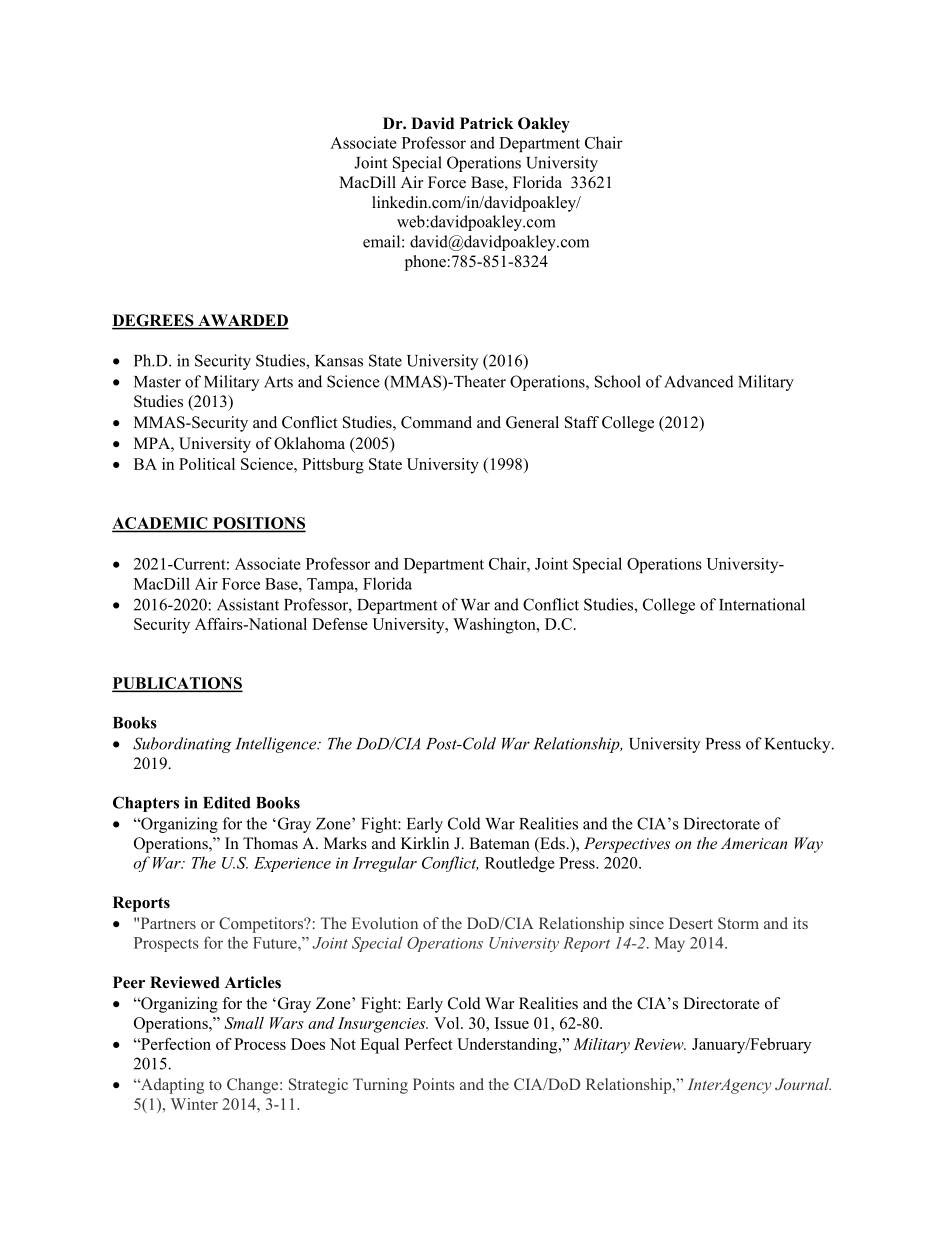 This image has width=952, height=1233. Describe the element at coordinates (436, 422) in the image. I see `Command` at that location.
